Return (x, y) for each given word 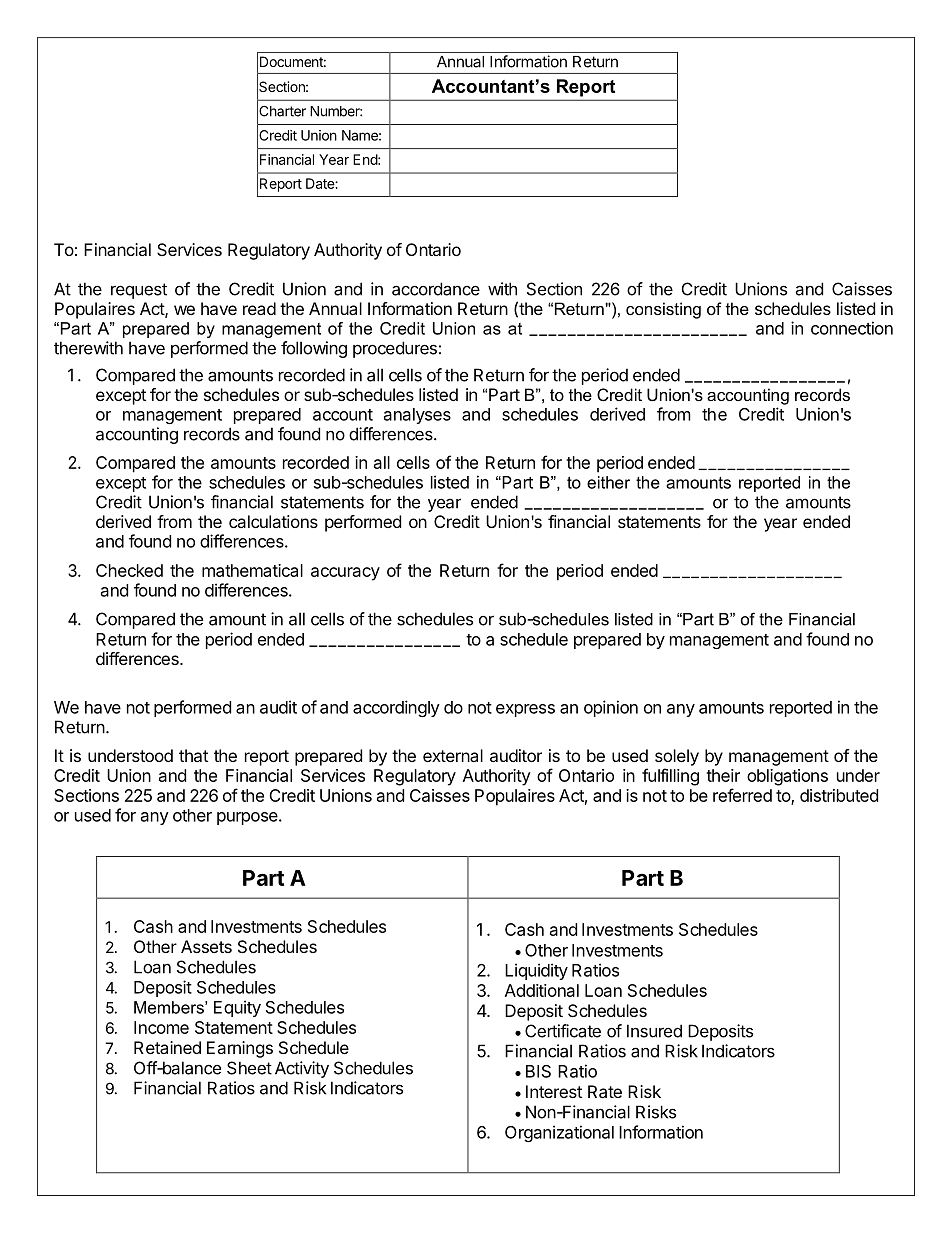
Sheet (249, 1068)
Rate (605, 1091)
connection (852, 328)
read (259, 308)
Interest (554, 1091)
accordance (436, 289)
